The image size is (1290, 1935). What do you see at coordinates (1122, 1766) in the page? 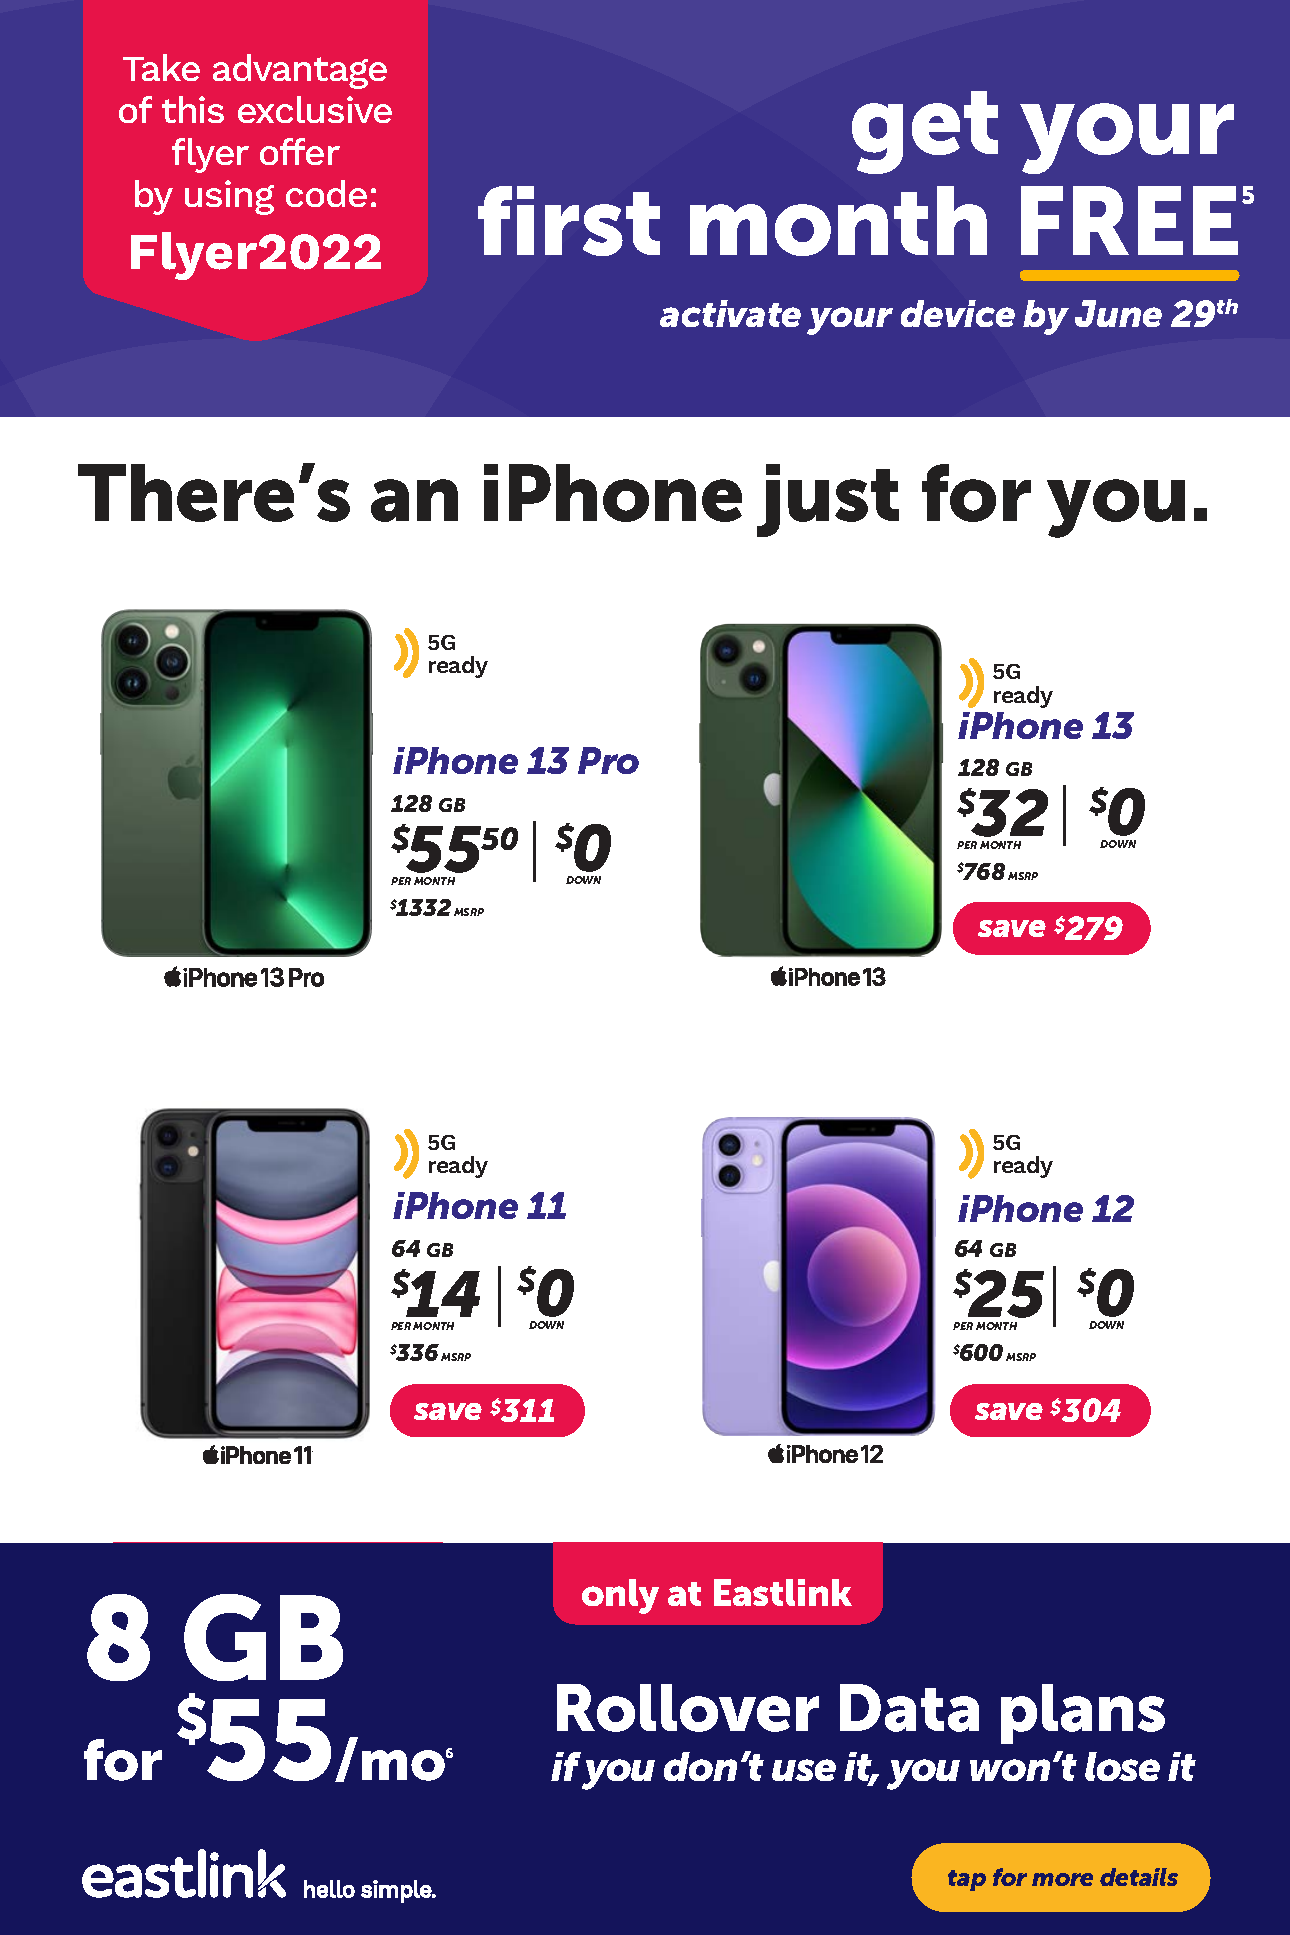
I see `lose` at bounding box center [1122, 1766].
